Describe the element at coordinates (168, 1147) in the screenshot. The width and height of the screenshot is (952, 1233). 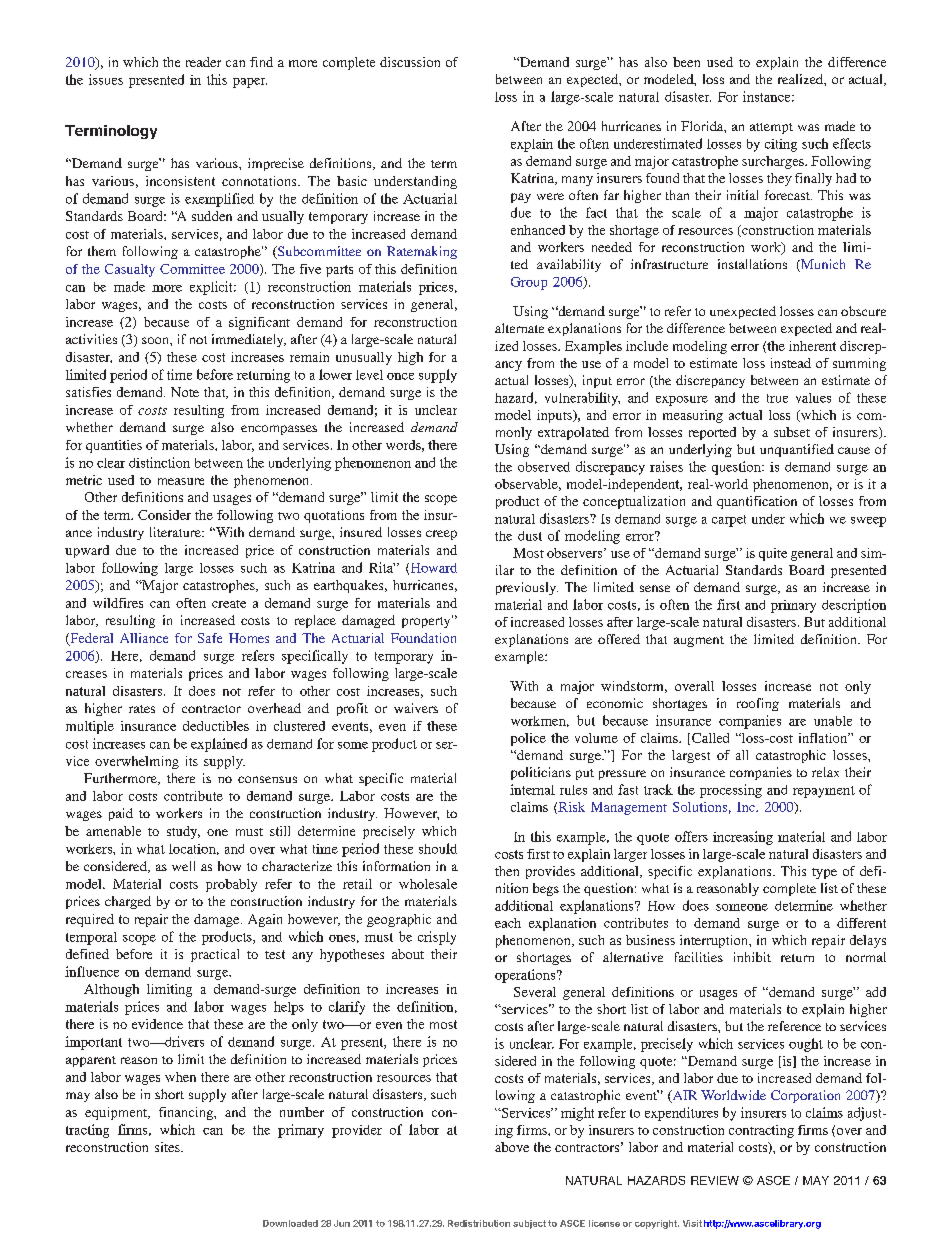
I see `sites` at that location.
